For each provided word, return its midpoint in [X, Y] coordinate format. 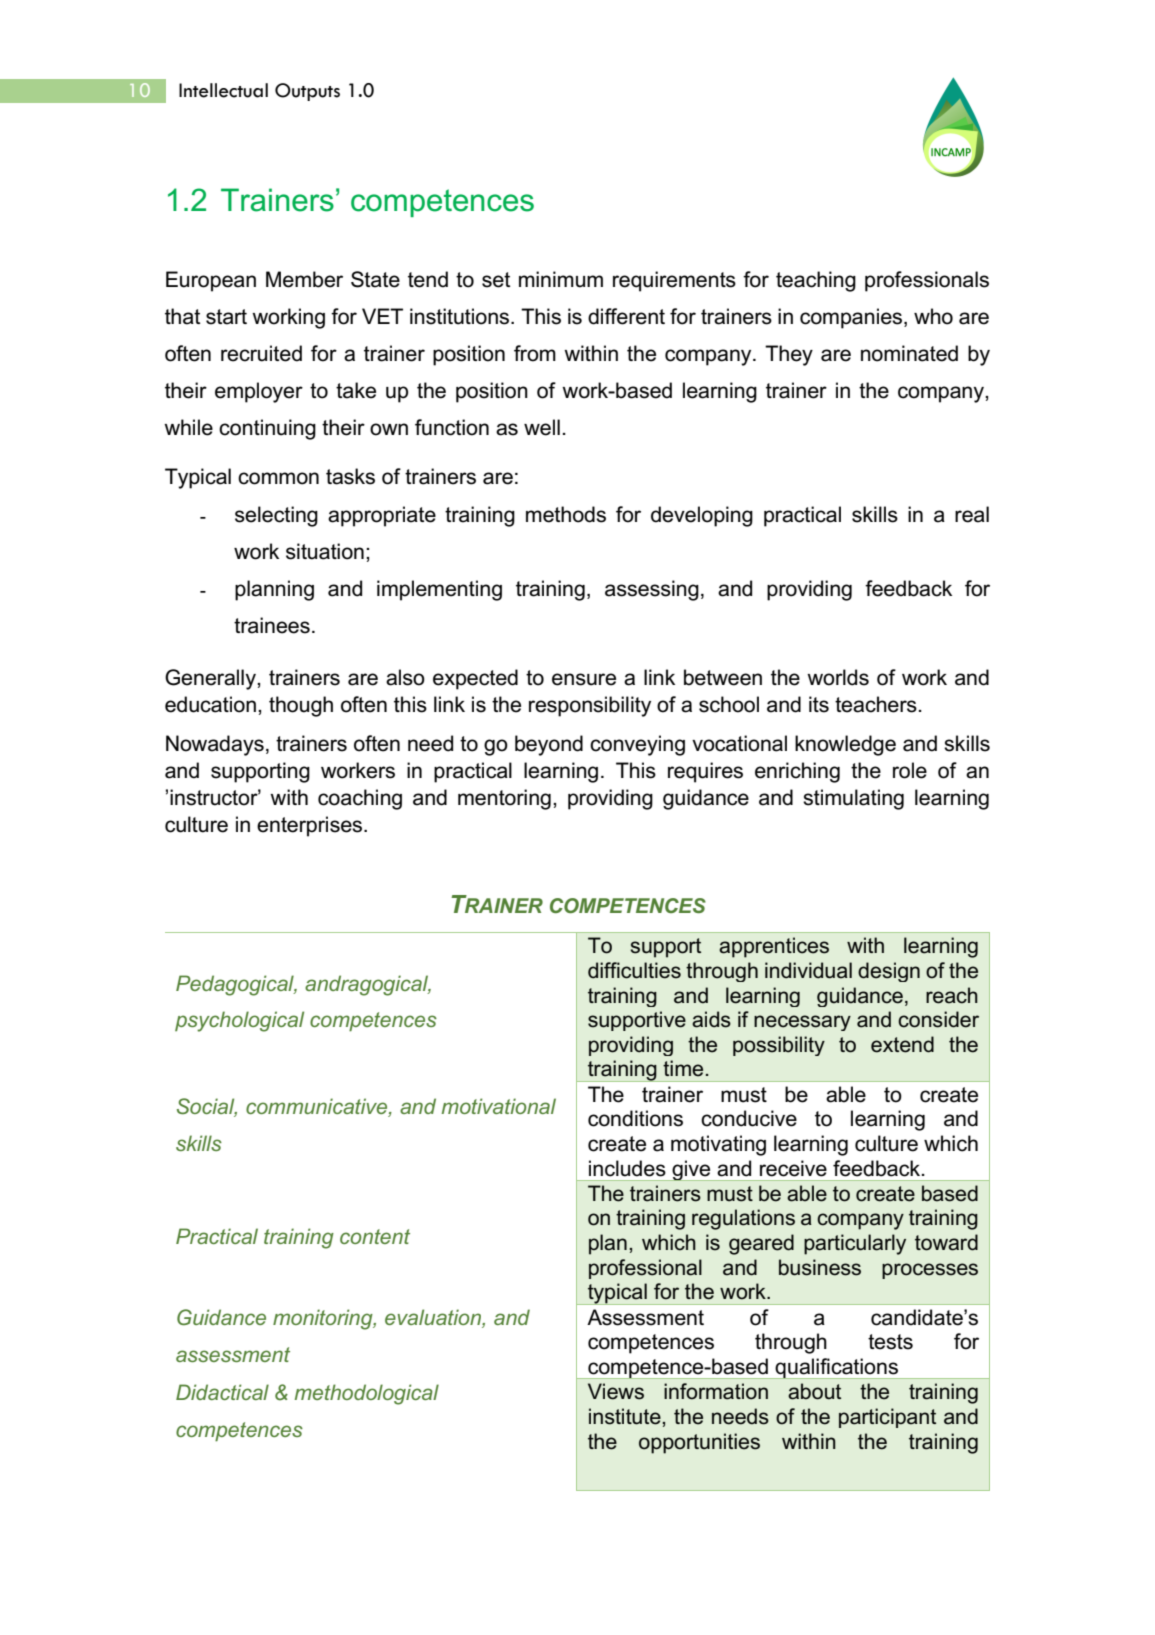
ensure [584, 679]
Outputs [307, 92]
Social [207, 1107]
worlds [838, 677]
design [889, 972]
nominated [909, 353]
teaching [816, 281]
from [535, 353]
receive [793, 1168]
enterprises [311, 826]
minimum [561, 279]
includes [627, 1168]
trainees [272, 625]
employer [259, 392]
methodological [367, 1394]
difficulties [634, 970]
